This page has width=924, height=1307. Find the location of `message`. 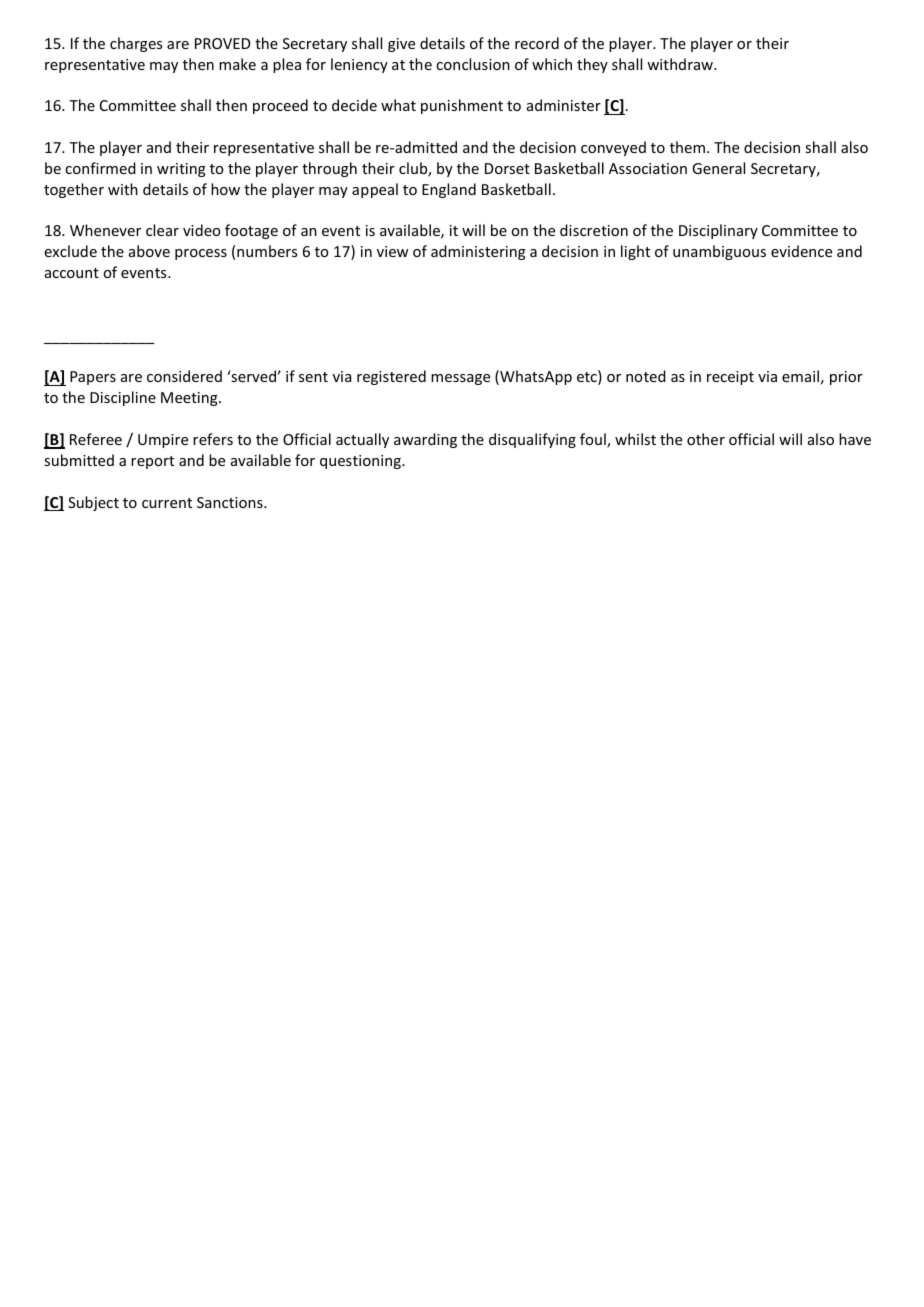

message is located at coordinates (460, 379).
